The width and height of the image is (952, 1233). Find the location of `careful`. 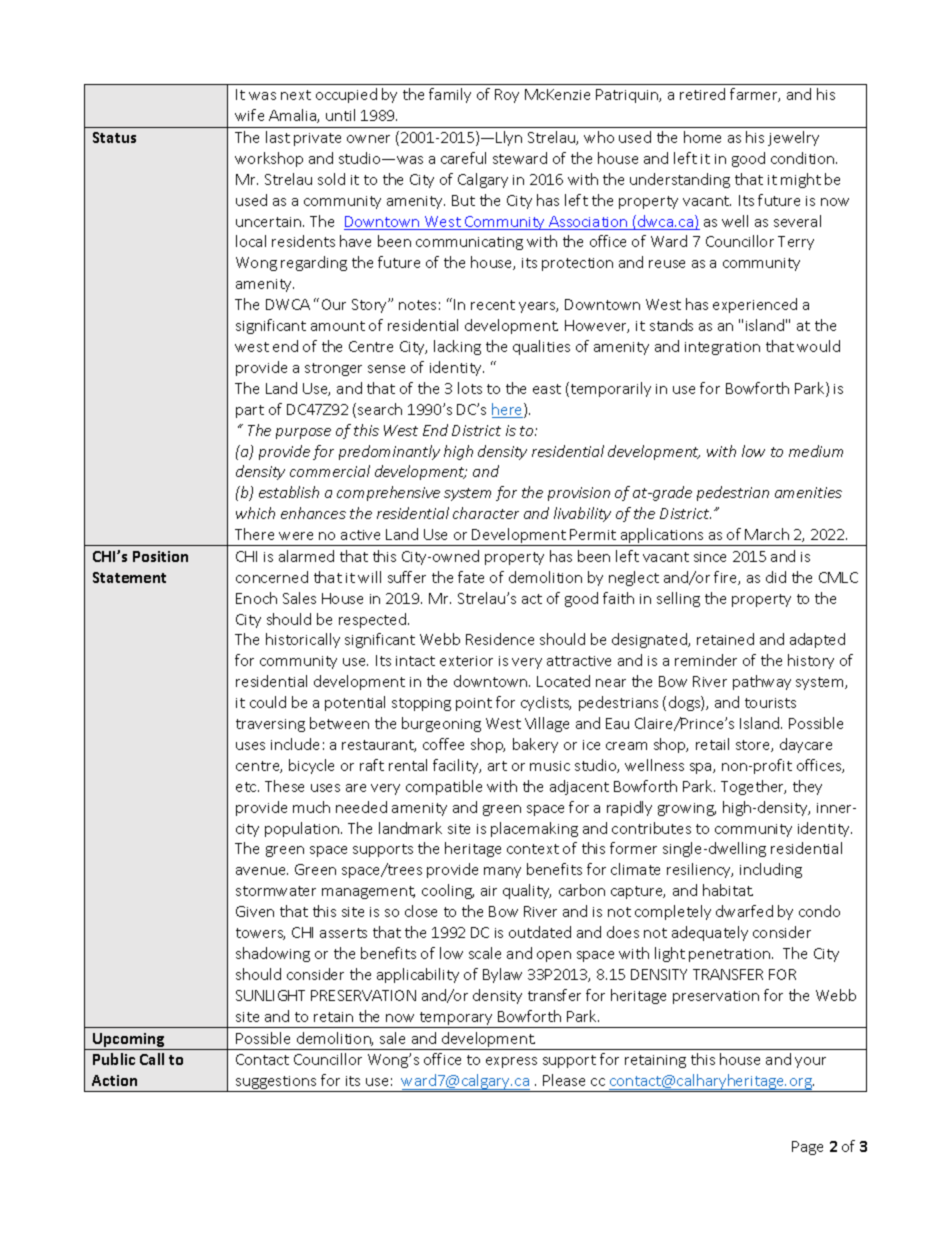

careful is located at coordinates (463, 158).
